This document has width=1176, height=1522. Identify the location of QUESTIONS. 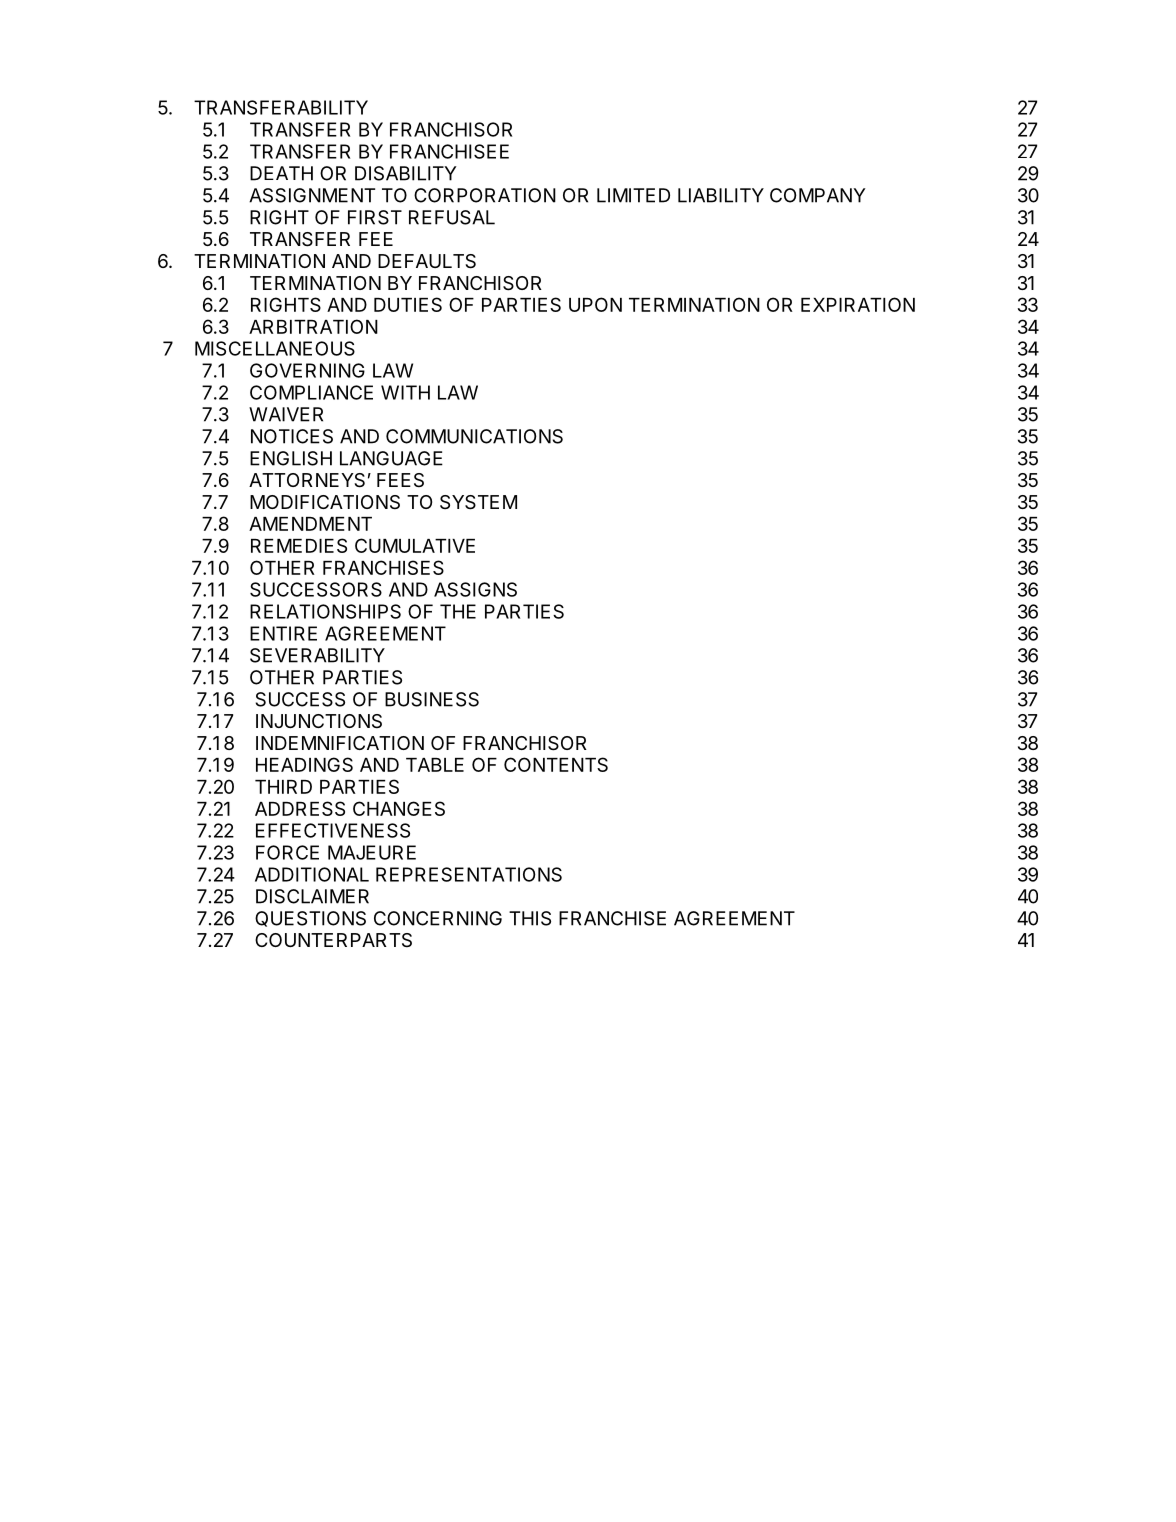
(310, 919).
